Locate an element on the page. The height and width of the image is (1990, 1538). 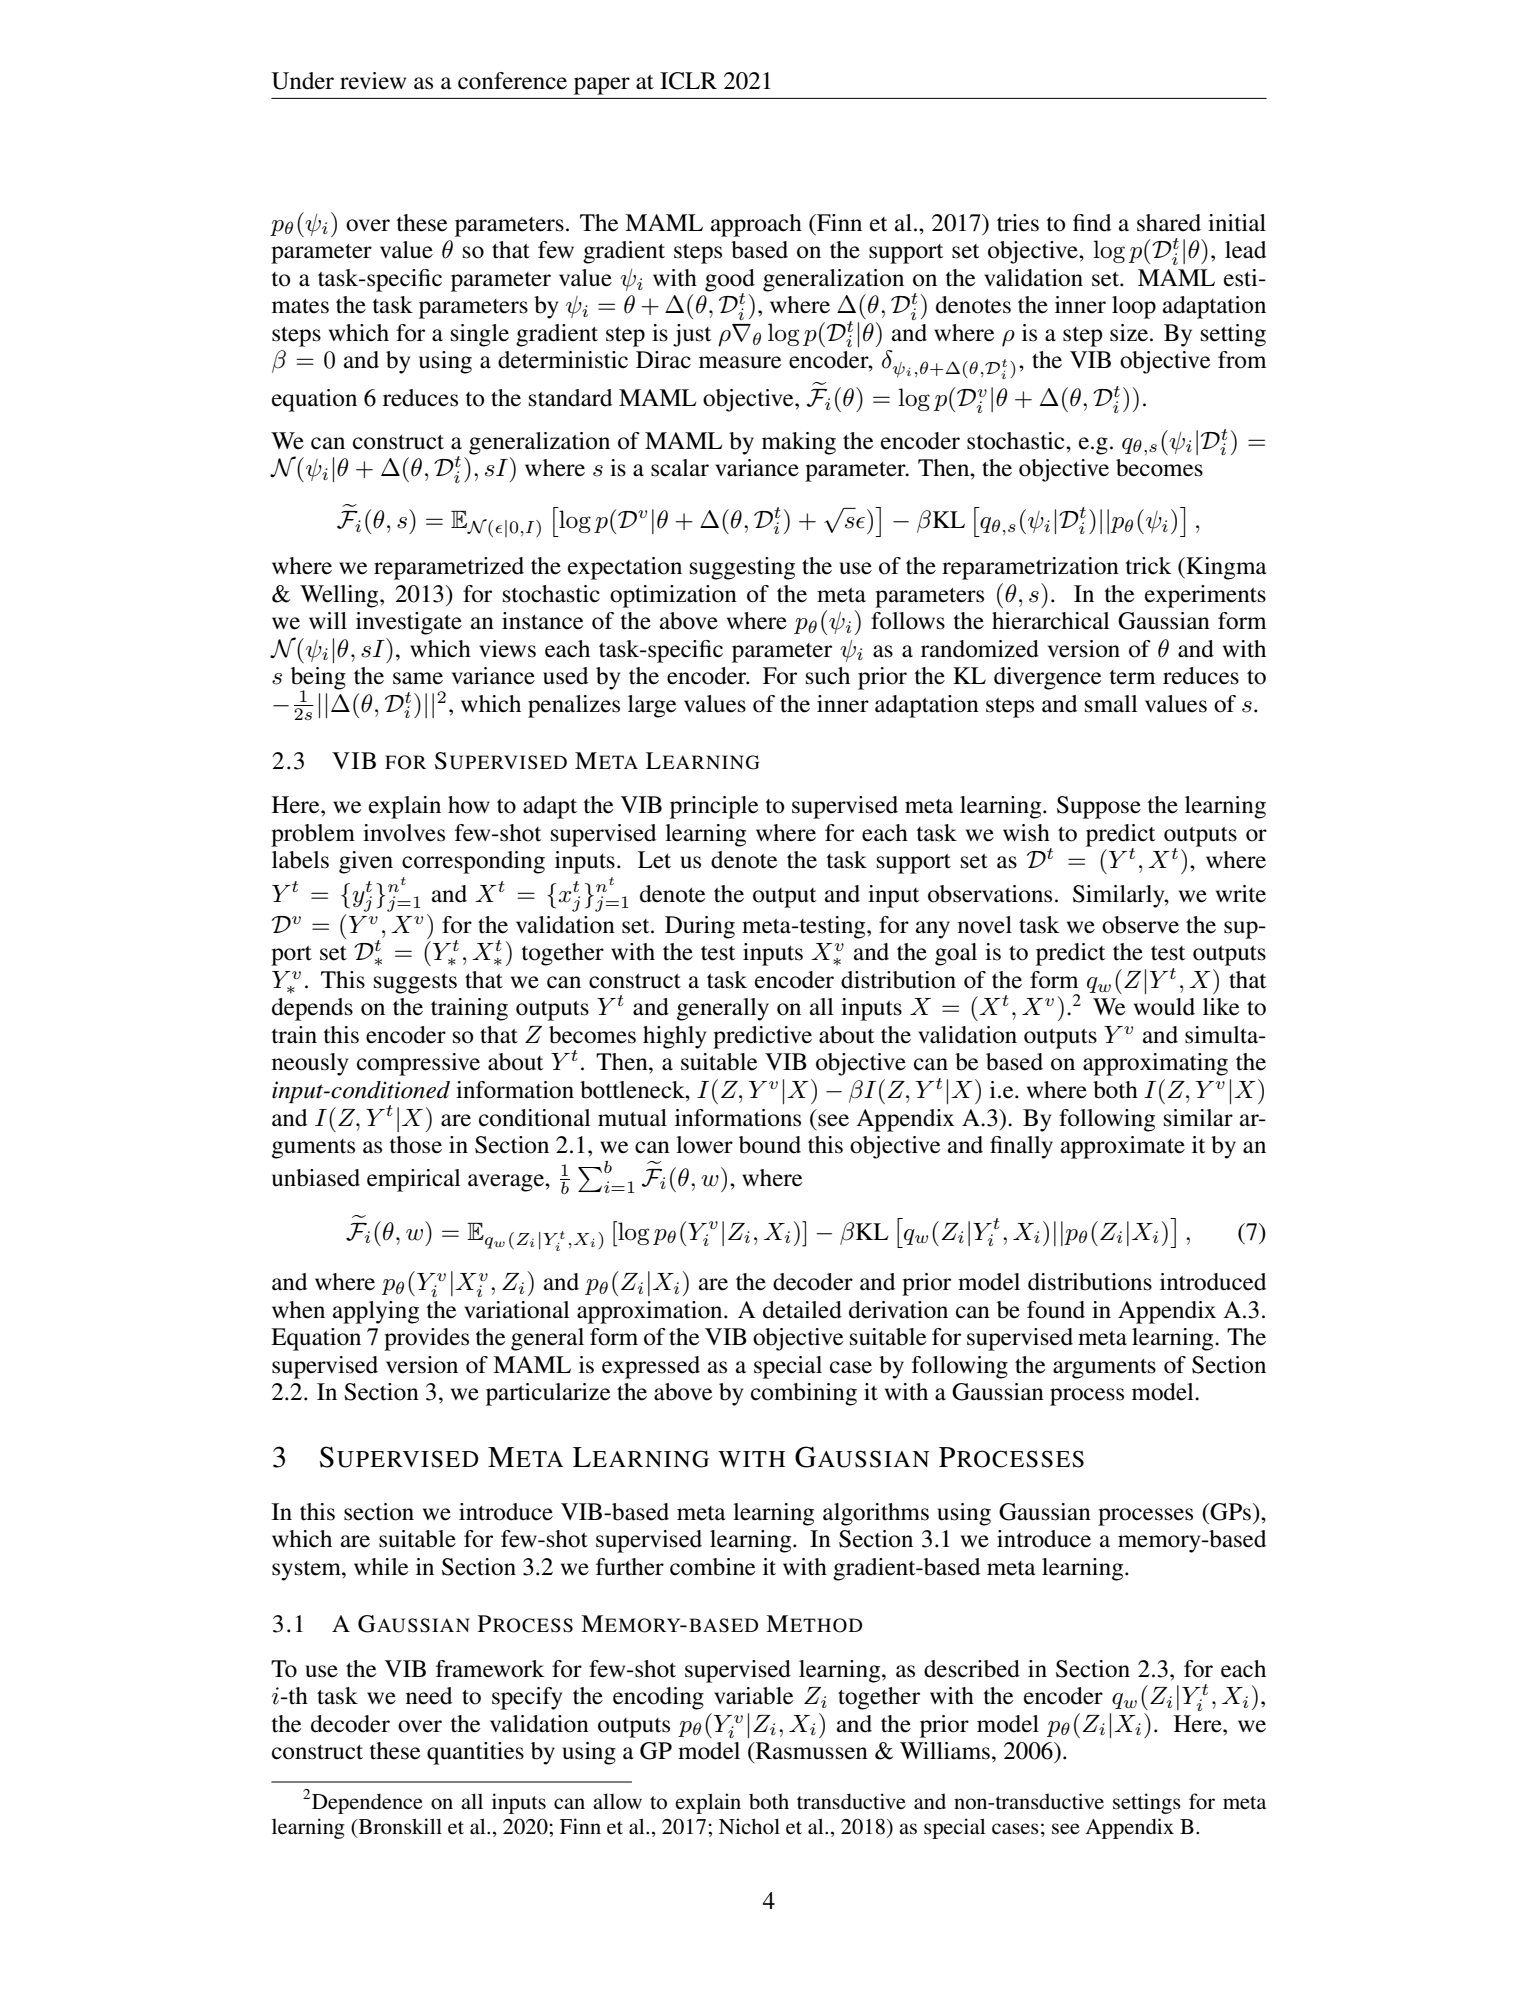
quantities is located at coordinates (475, 1753).
